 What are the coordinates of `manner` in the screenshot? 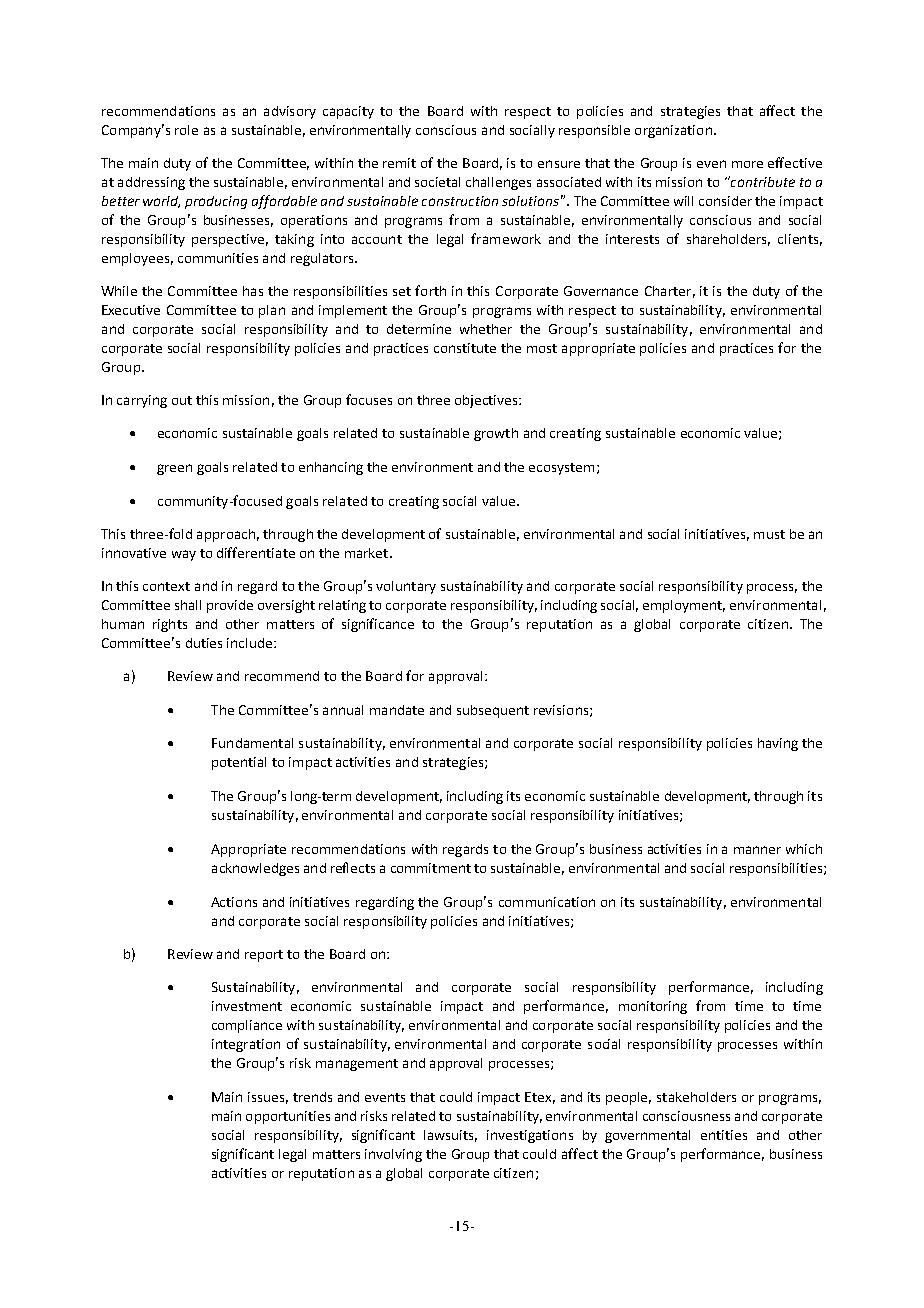 It's located at (757, 850).
